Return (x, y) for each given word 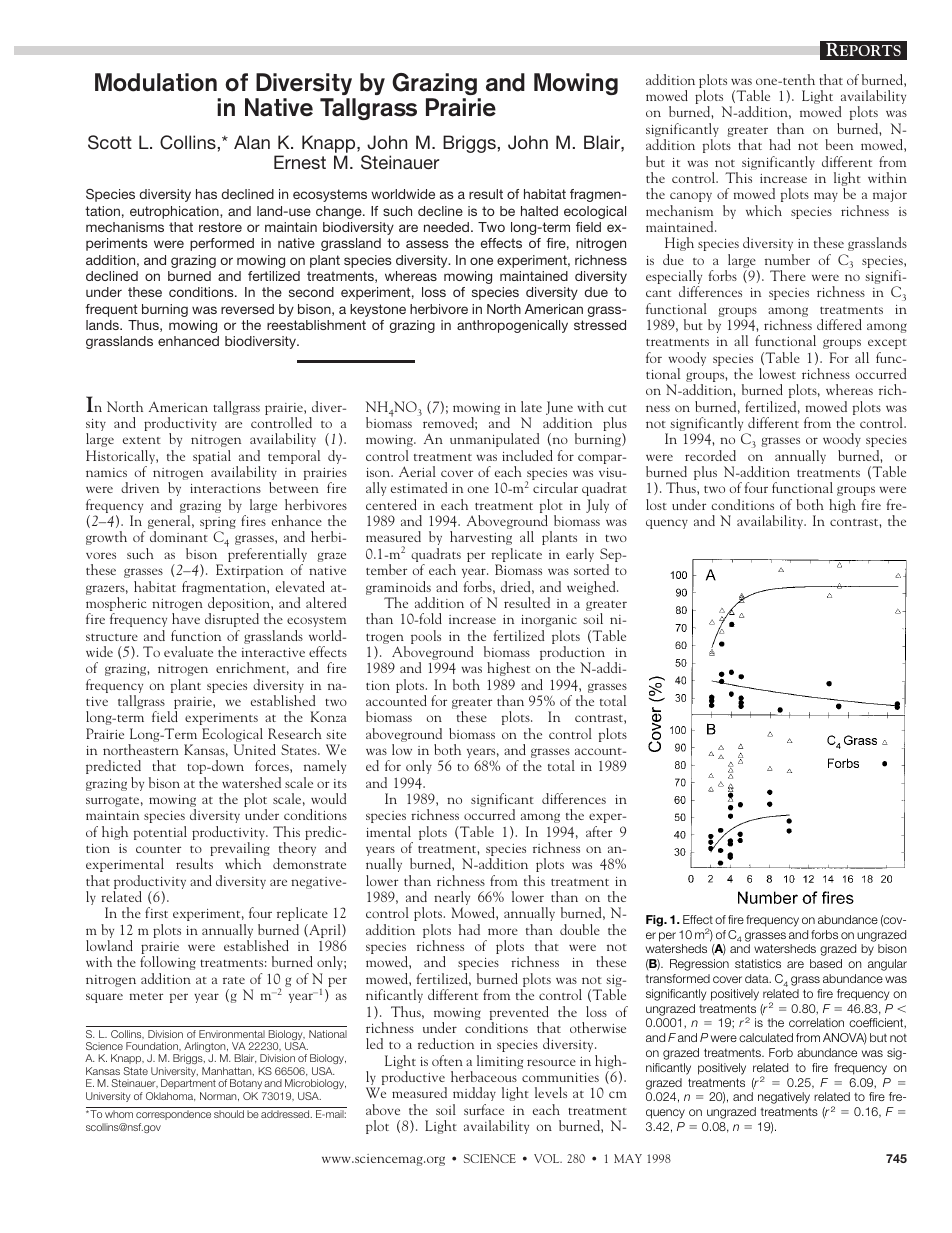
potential (160, 833)
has (206, 194)
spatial (212, 457)
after (599, 831)
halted (539, 211)
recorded (710, 455)
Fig (656, 921)
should (229, 1114)
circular (555, 487)
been (839, 144)
